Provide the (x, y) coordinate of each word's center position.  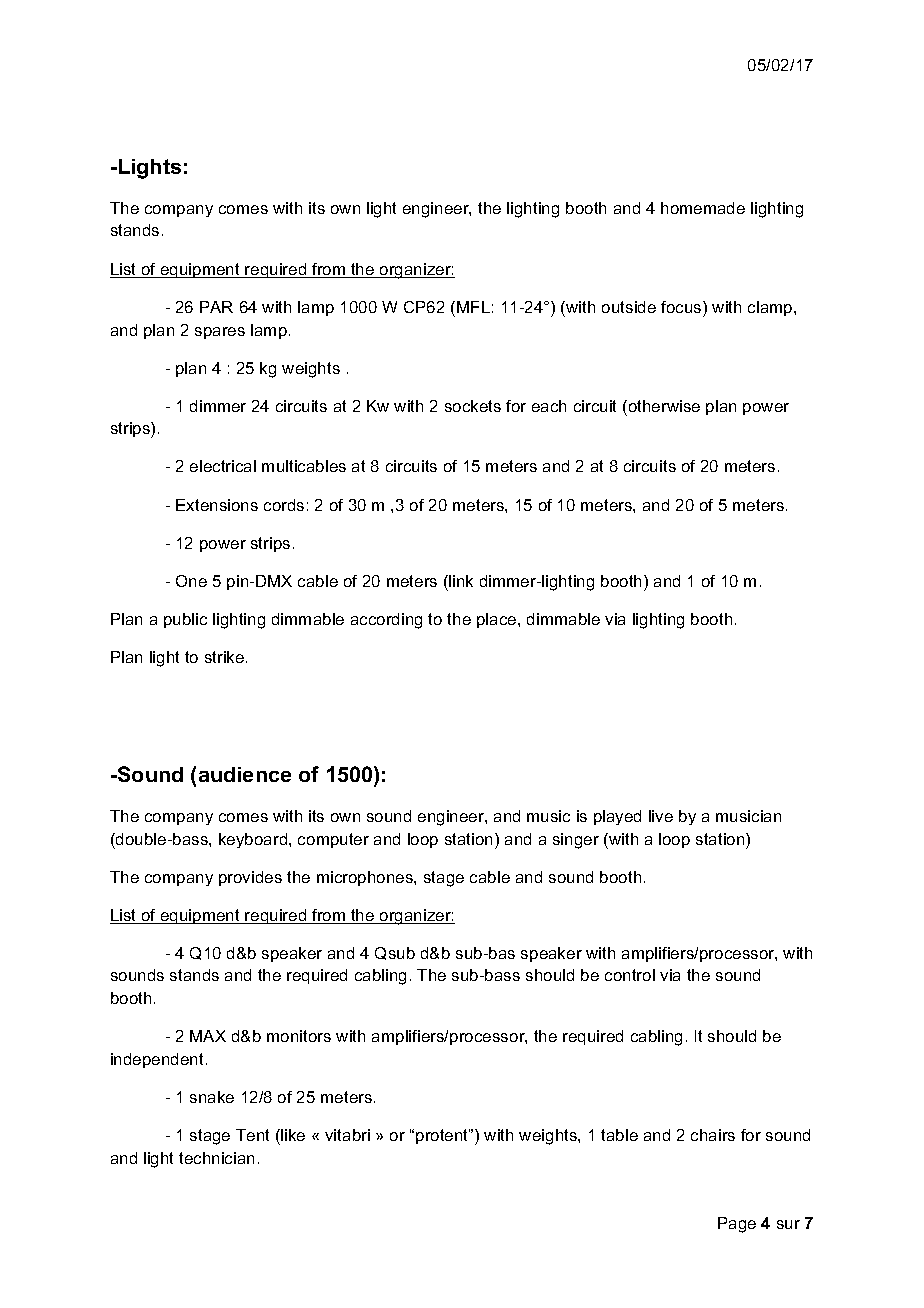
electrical (223, 466)
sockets (473, 406)
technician (216, 1158)
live (661, 816)
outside (629, 307)
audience (245, 774)
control (630, 975)
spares (220, 333)
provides (250, 878)
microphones (366, 878)
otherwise (663, 406)
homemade (703, 208)
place (498, 620)
